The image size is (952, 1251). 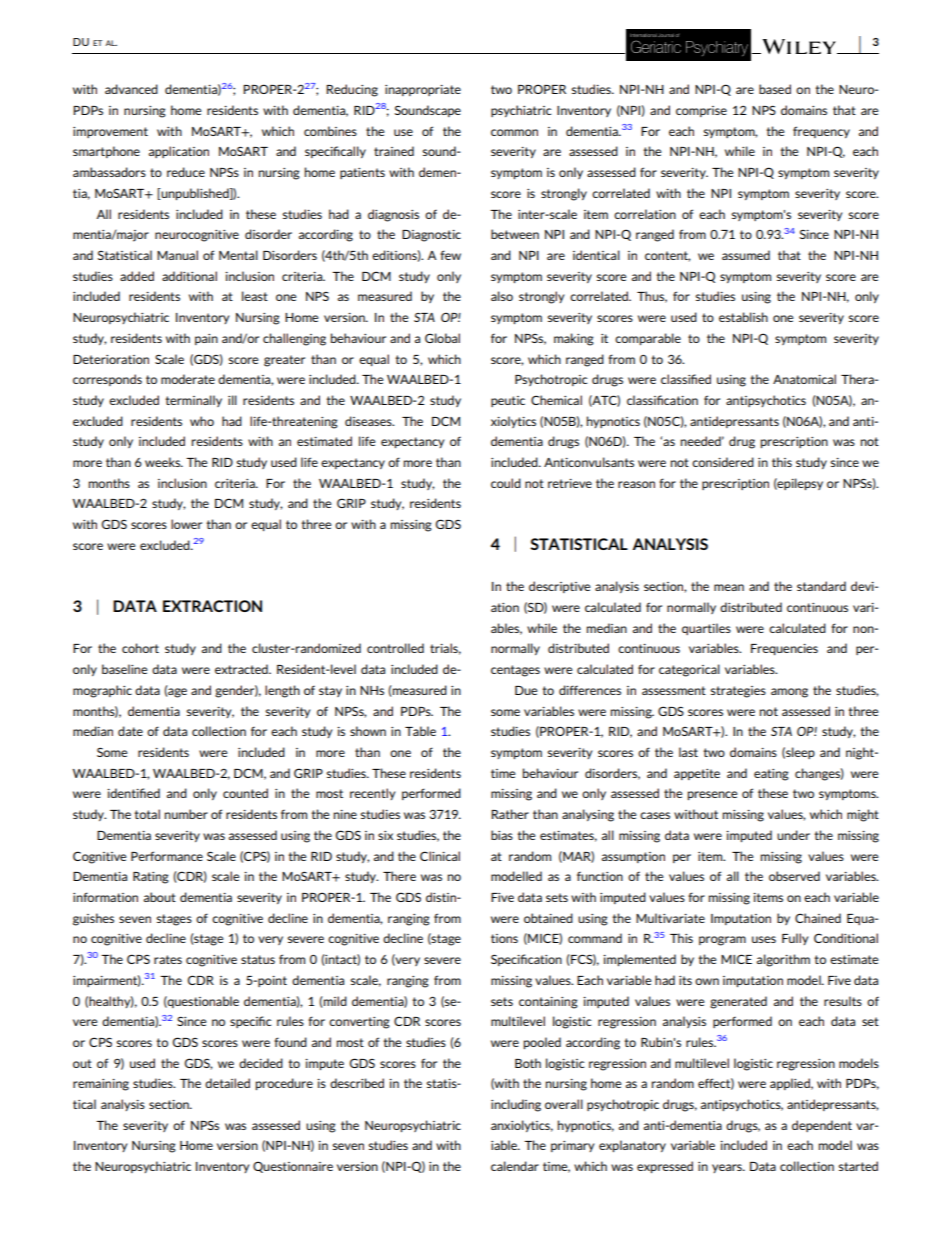 I want to click on Anatomical, so click(x=804, y=379).
